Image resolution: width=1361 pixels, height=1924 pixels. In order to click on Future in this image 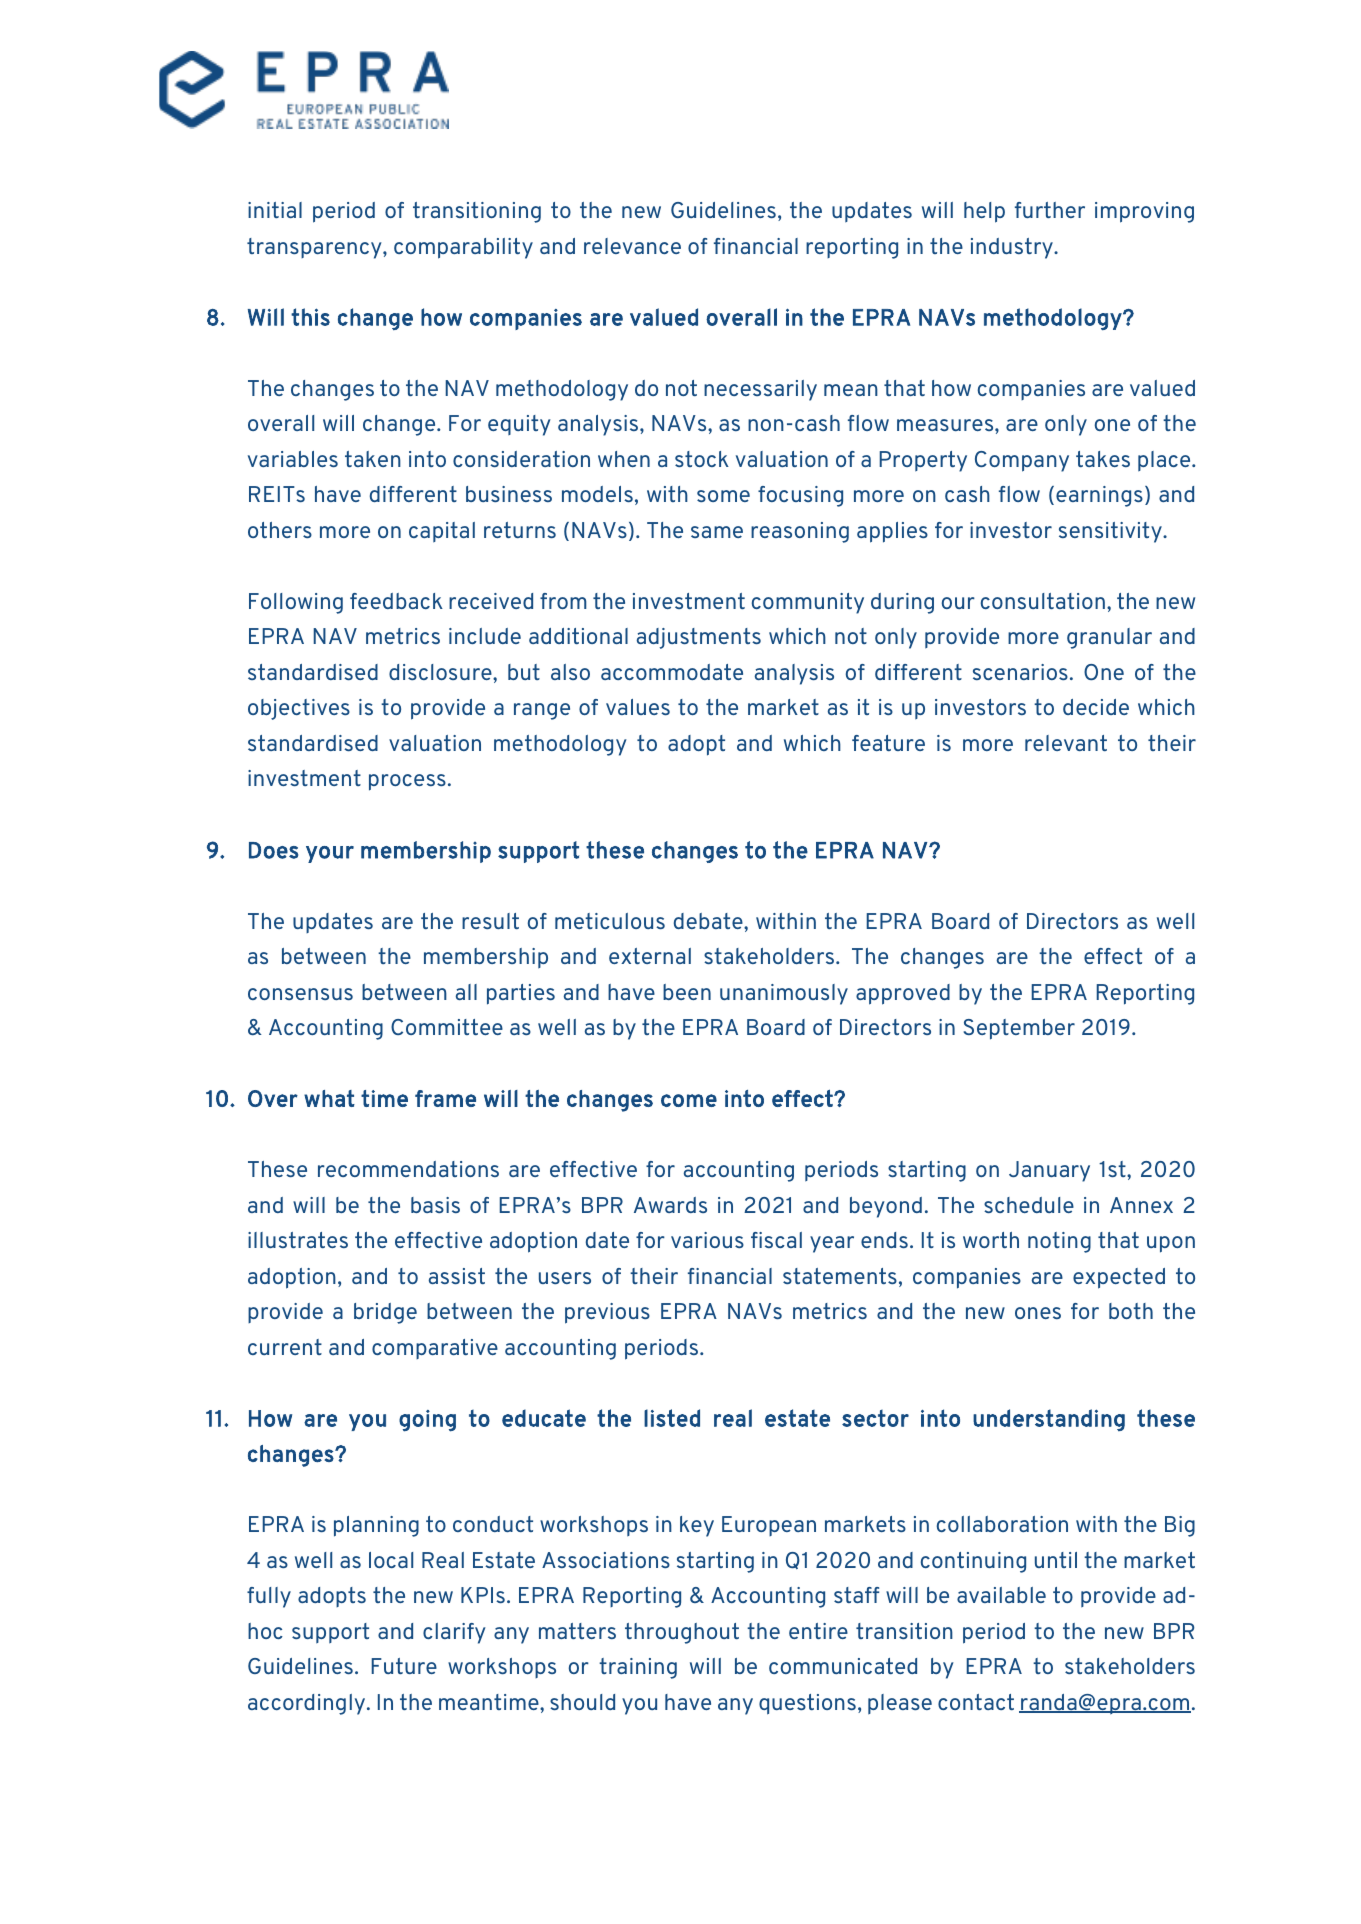, I will do `click(404, 1666)`.
